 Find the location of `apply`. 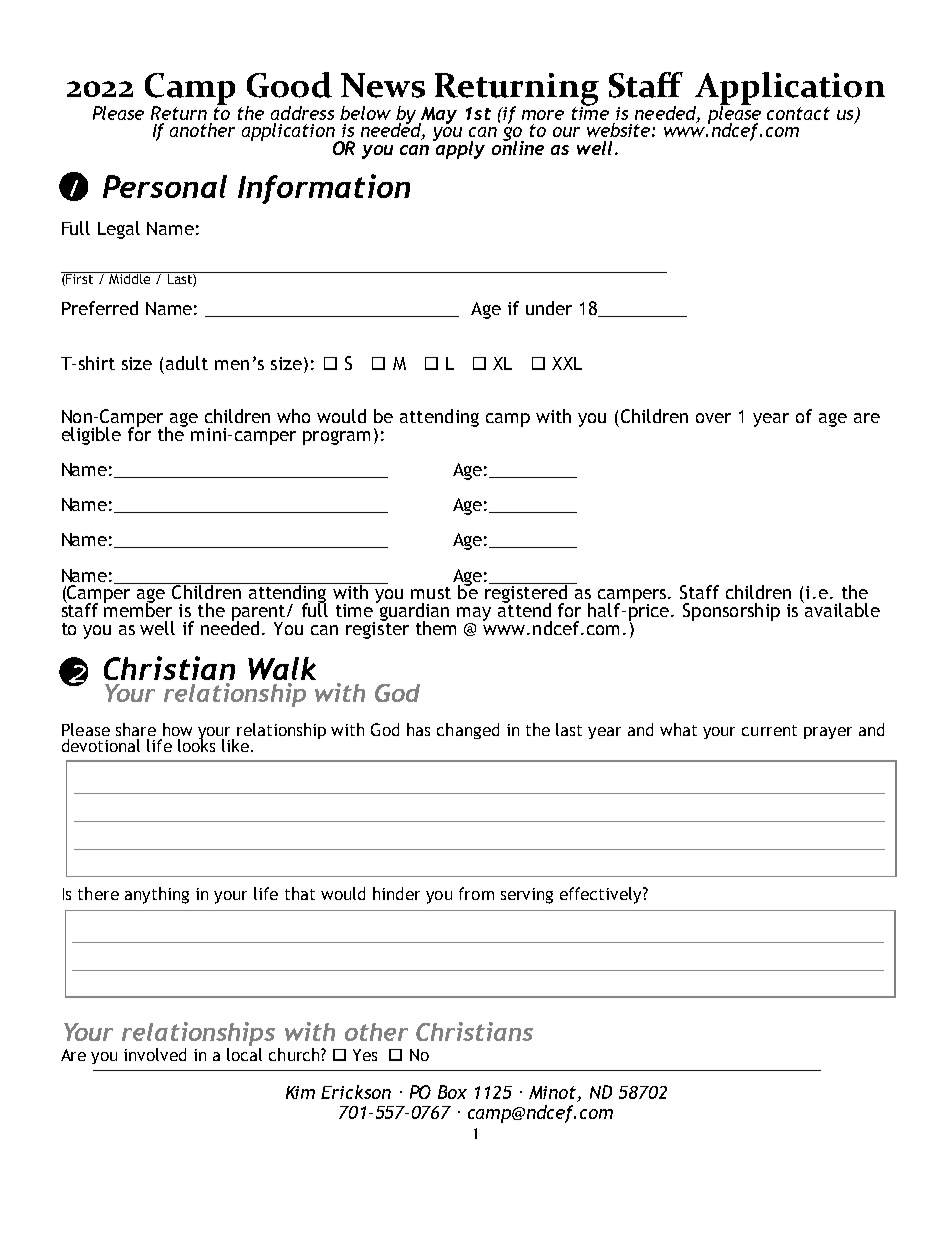

apply is located at coordinates (459, 148).
